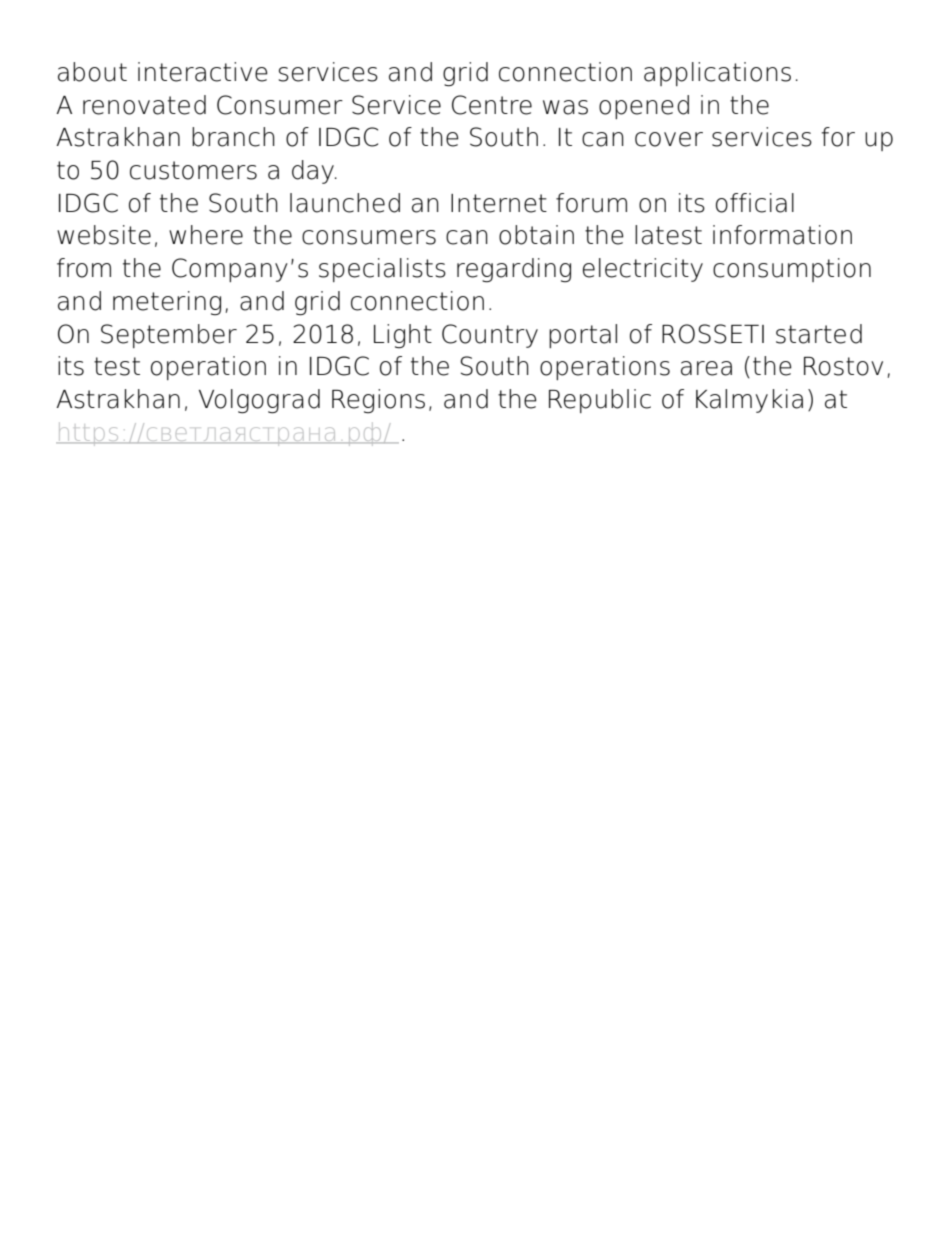  What do you see at coordinates (193, 170) in the document?
I see `customers` at bounding box center [193, 170].
